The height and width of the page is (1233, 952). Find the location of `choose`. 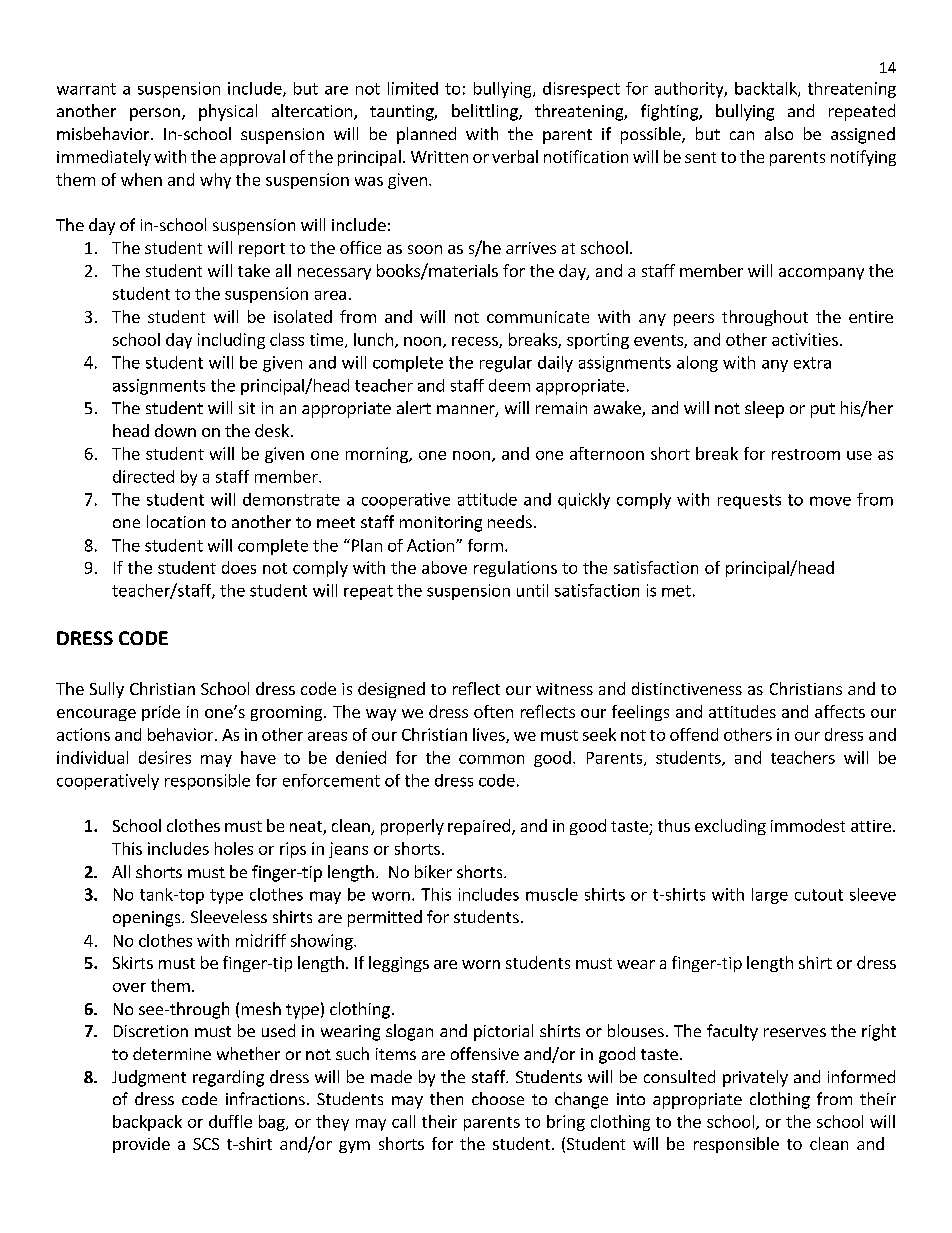

choose is located at coordinates (498, 1098).
